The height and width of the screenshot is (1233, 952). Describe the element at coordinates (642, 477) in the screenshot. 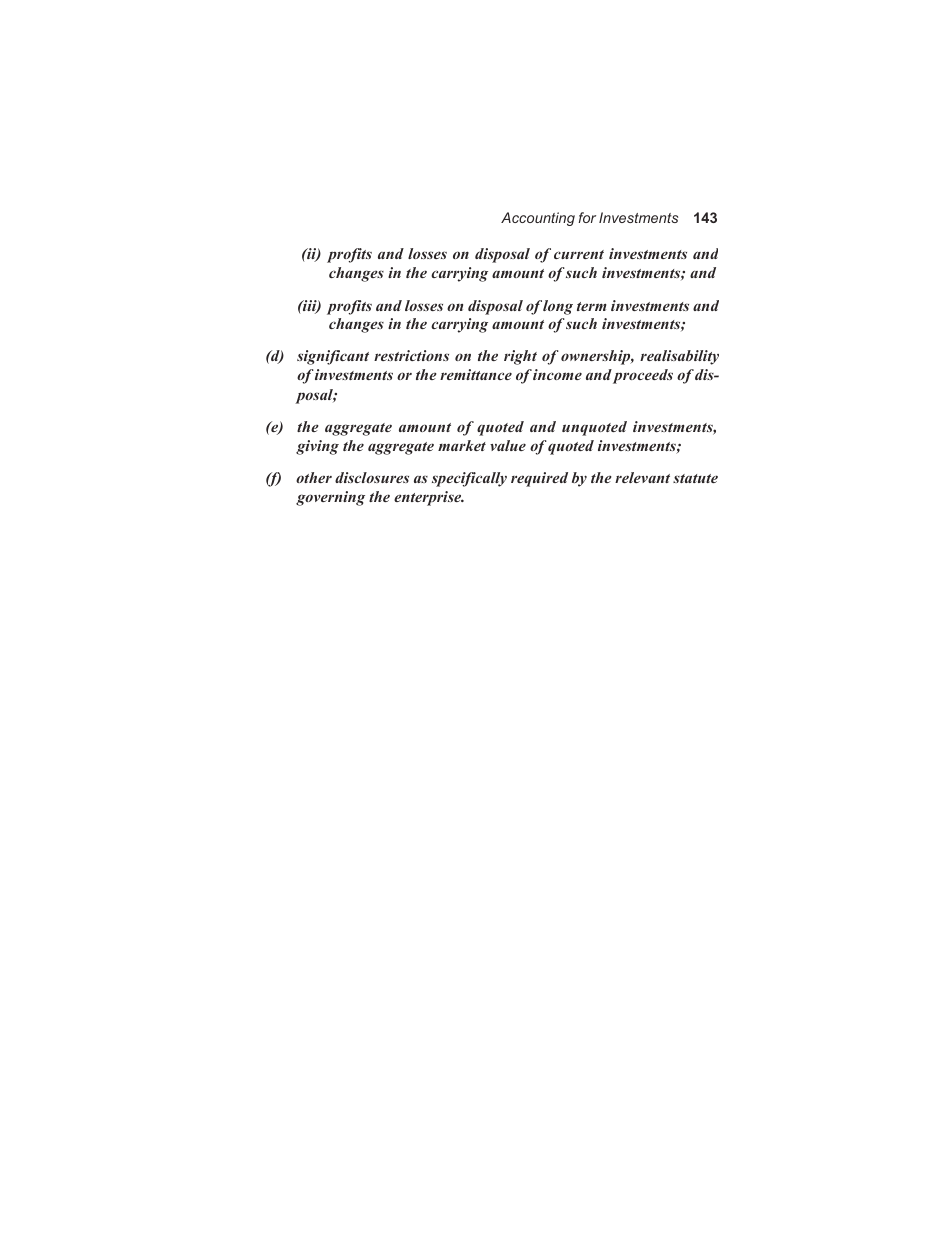

I see `relevant` at that location.
